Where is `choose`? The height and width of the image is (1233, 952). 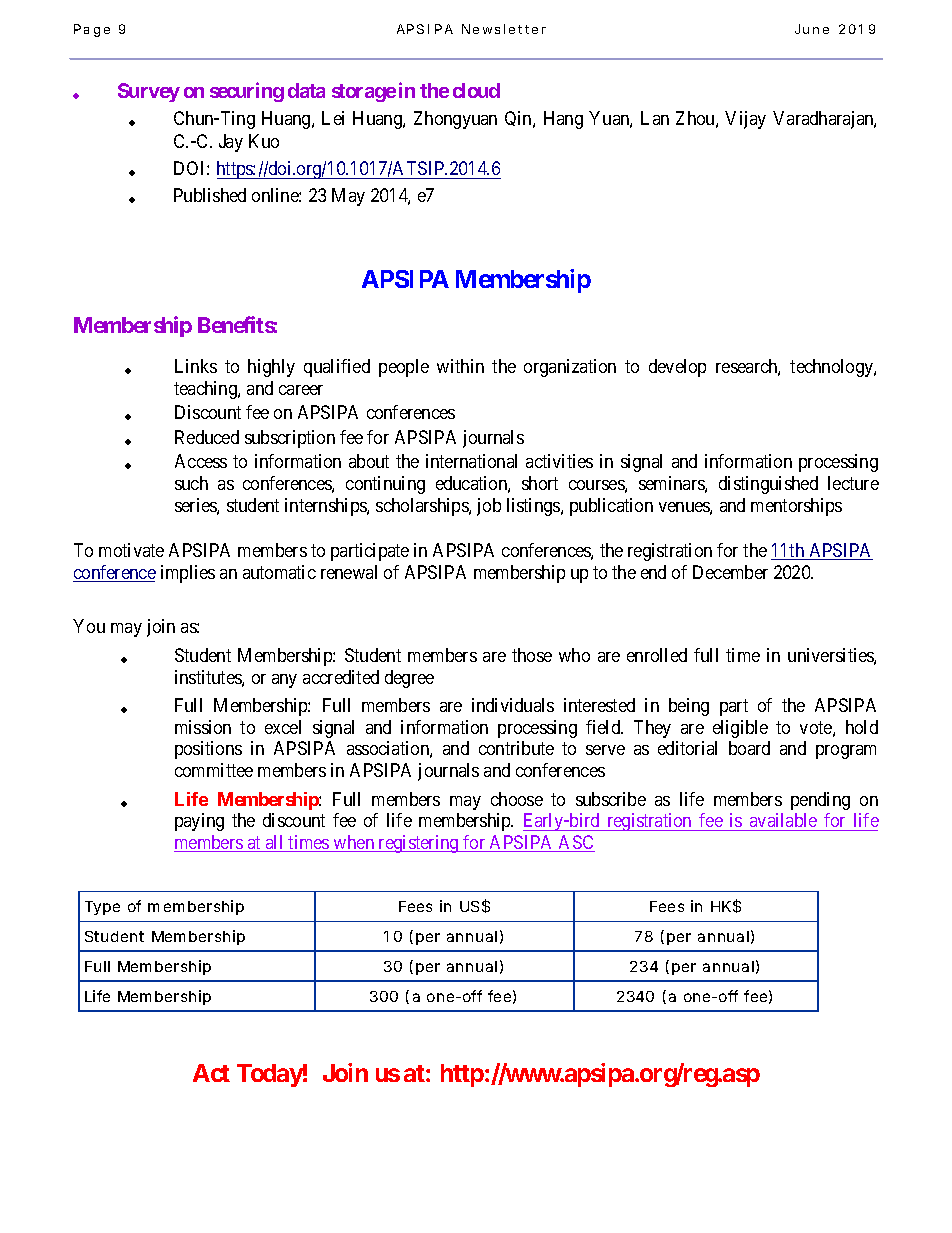 choose is located at coordinates (517, 799).
